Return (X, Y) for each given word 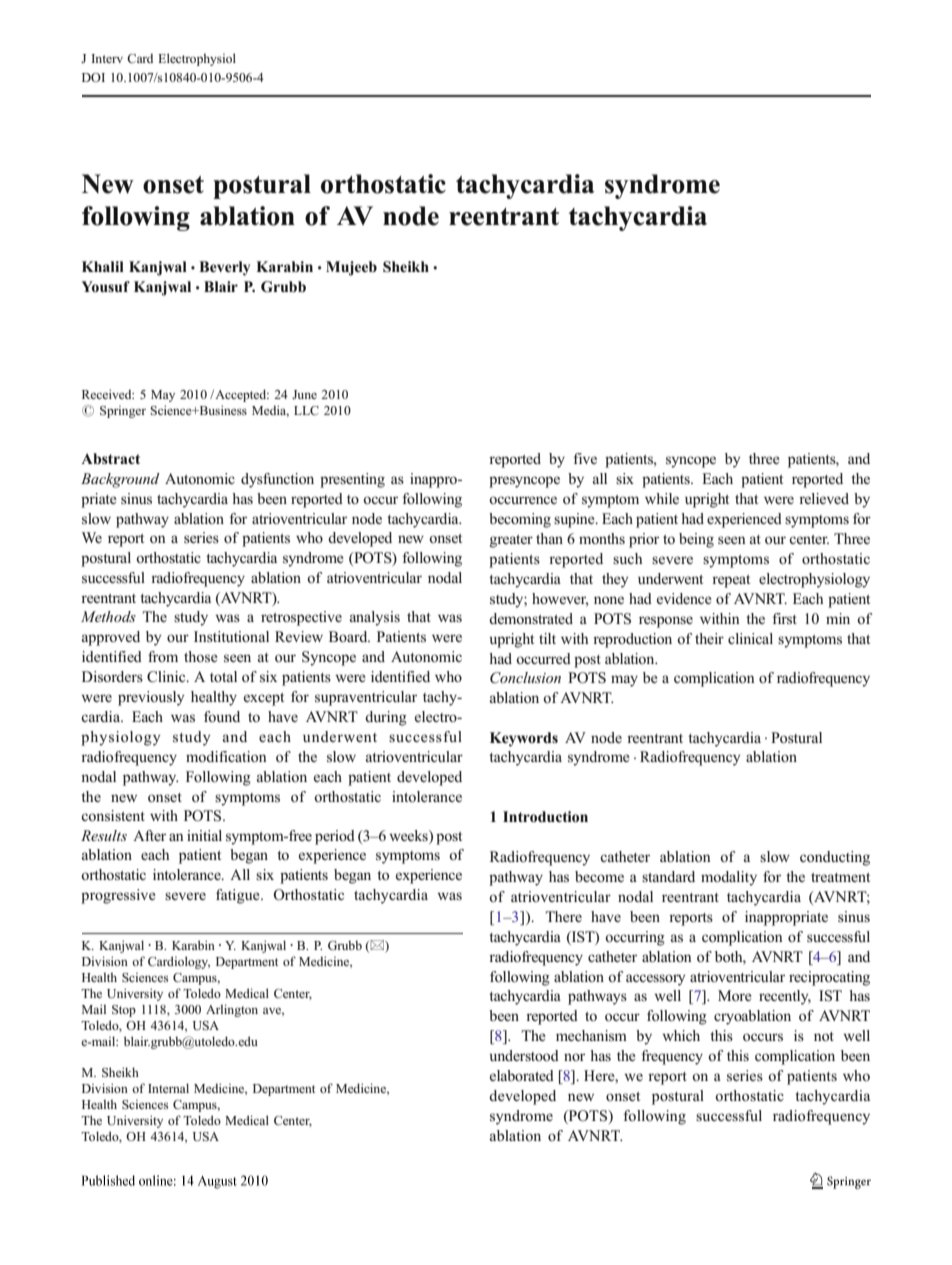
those (201, 656)
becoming (520, 520)
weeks (409, 835)
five (585, 458)
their (709, 638)
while (662, 498)
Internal (168, 1088)
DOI (93, 77)
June (304, 394)
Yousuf (105, 286)
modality (729, 878)
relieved (824, 498)
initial (204, 835)
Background (120, 480)
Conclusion (525, 678)
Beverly (224, 268)
